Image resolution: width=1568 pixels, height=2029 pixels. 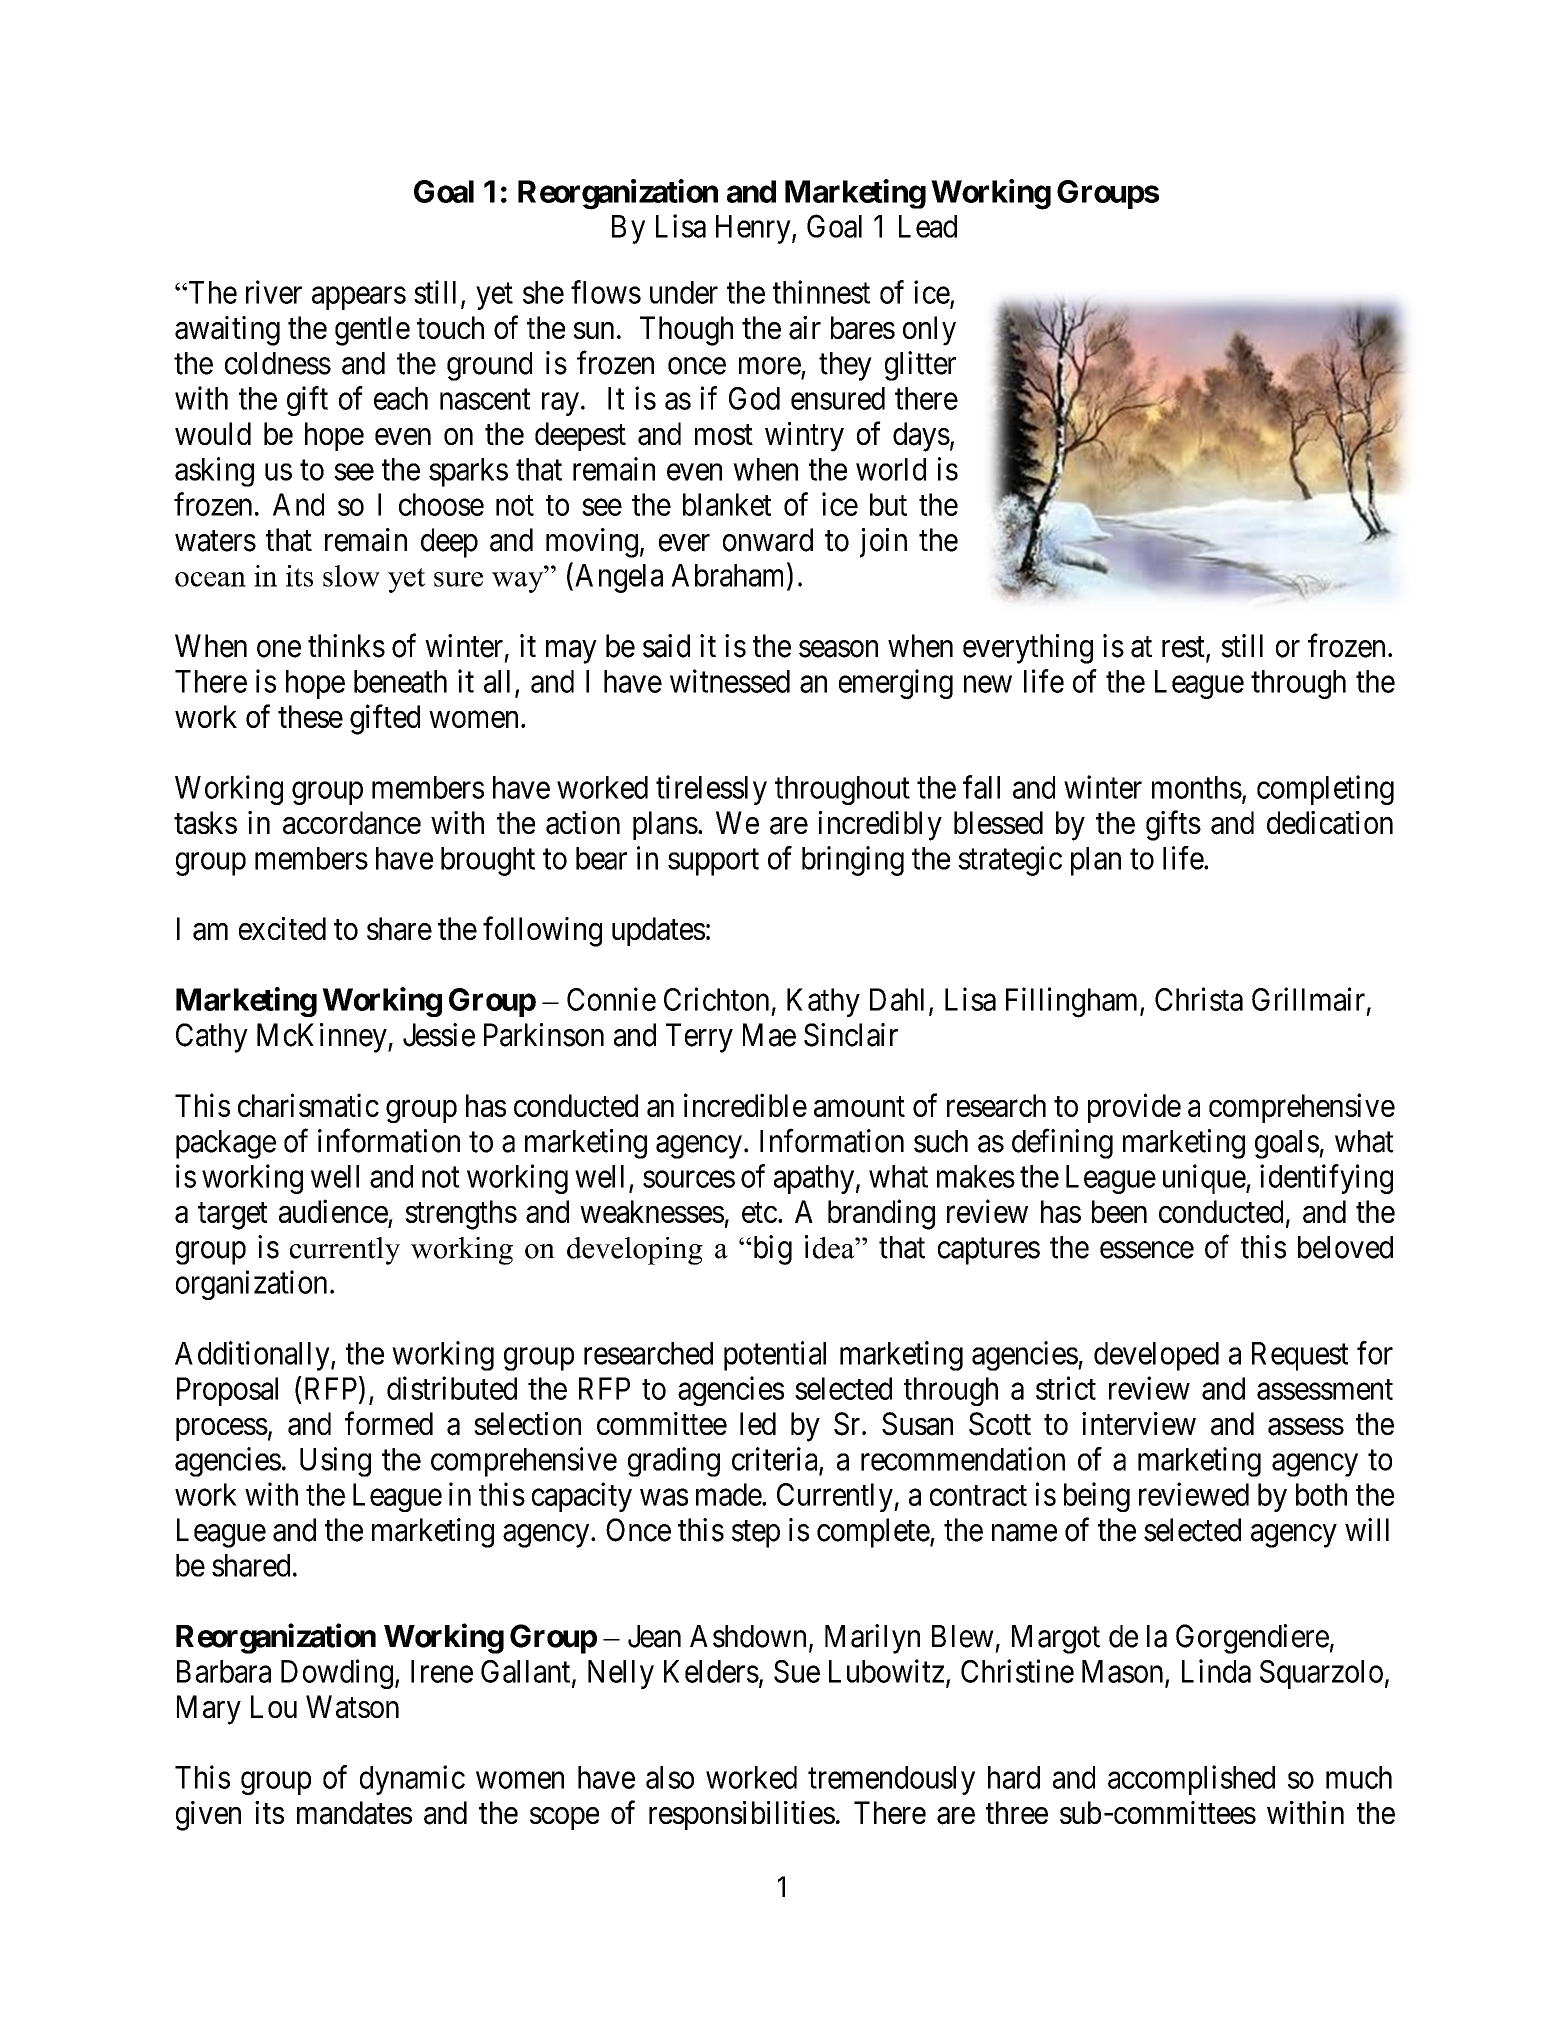 What do you see at coordinates (821, 292) in the page?
I see `thinnest` at bounding box center [821, 292].
